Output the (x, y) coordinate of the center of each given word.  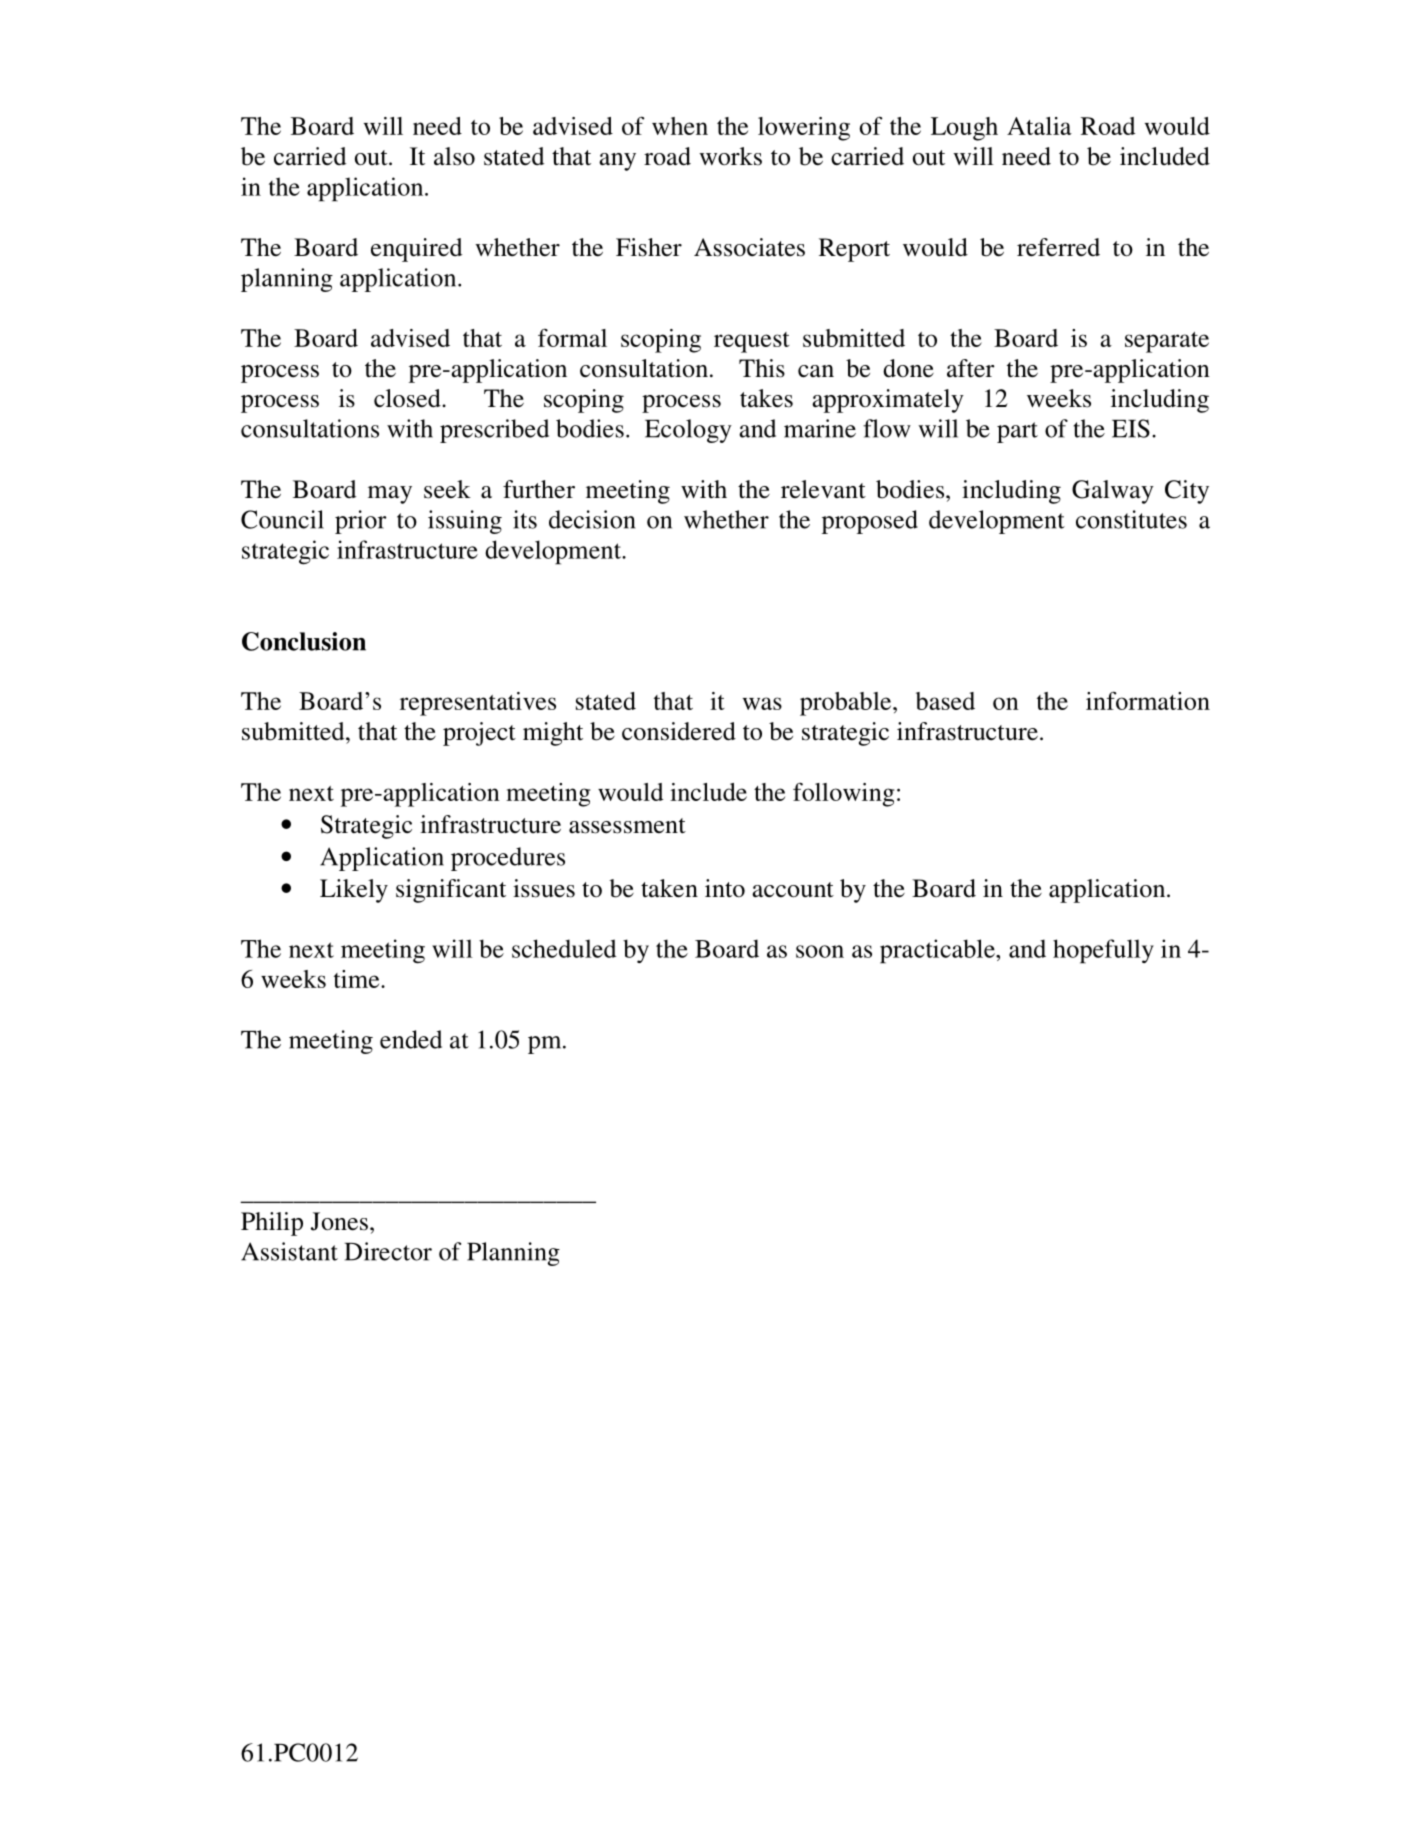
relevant (823, 489)
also (454, 156)
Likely (354, 891)
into (725, 888)
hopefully (1103, 951)
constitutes (1131, 519)
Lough (964, 129)
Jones (339, 1221)
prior (361, 522)
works (730, 156)
